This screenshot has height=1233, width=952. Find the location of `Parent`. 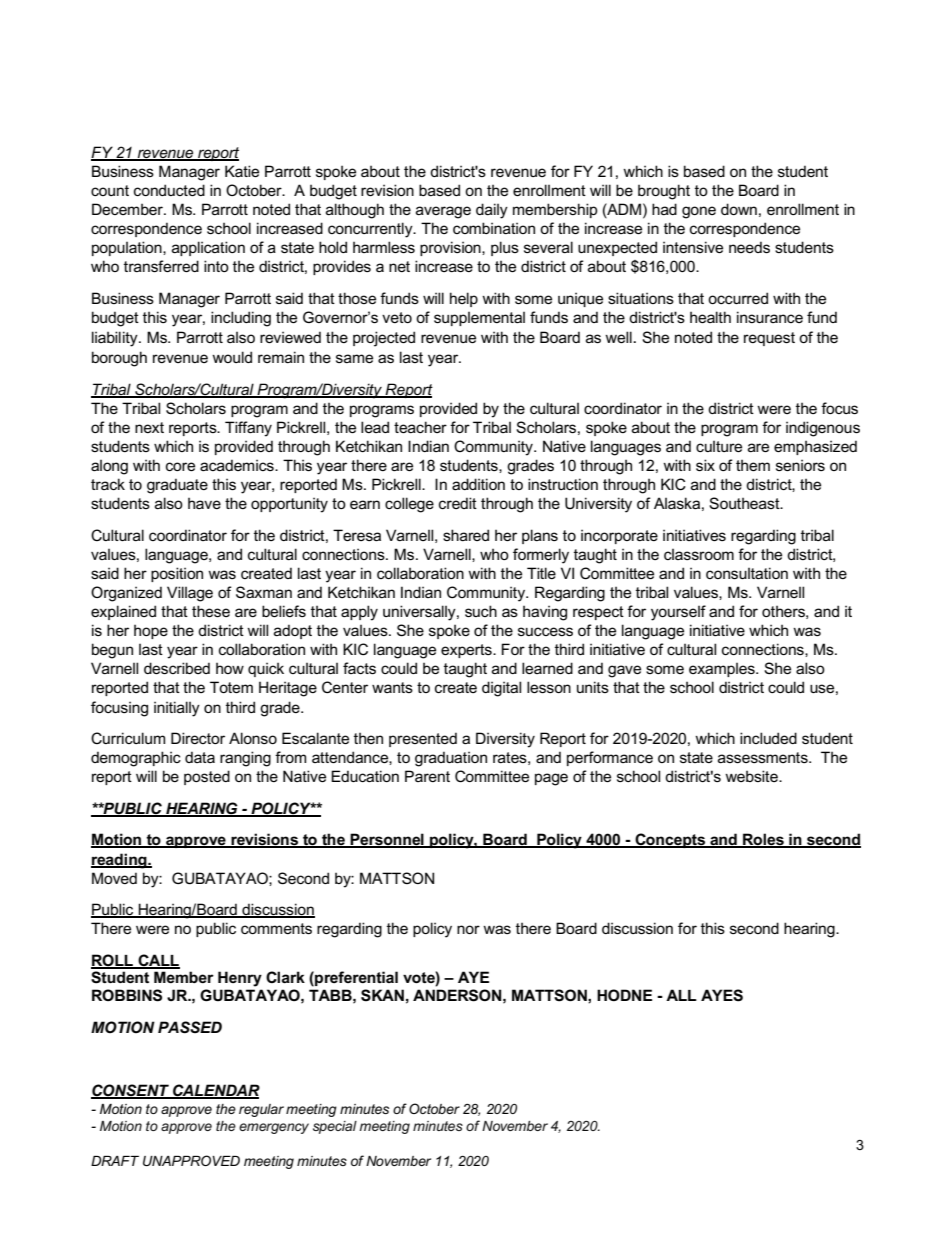

Parent is located at coordinates (427, 776).
